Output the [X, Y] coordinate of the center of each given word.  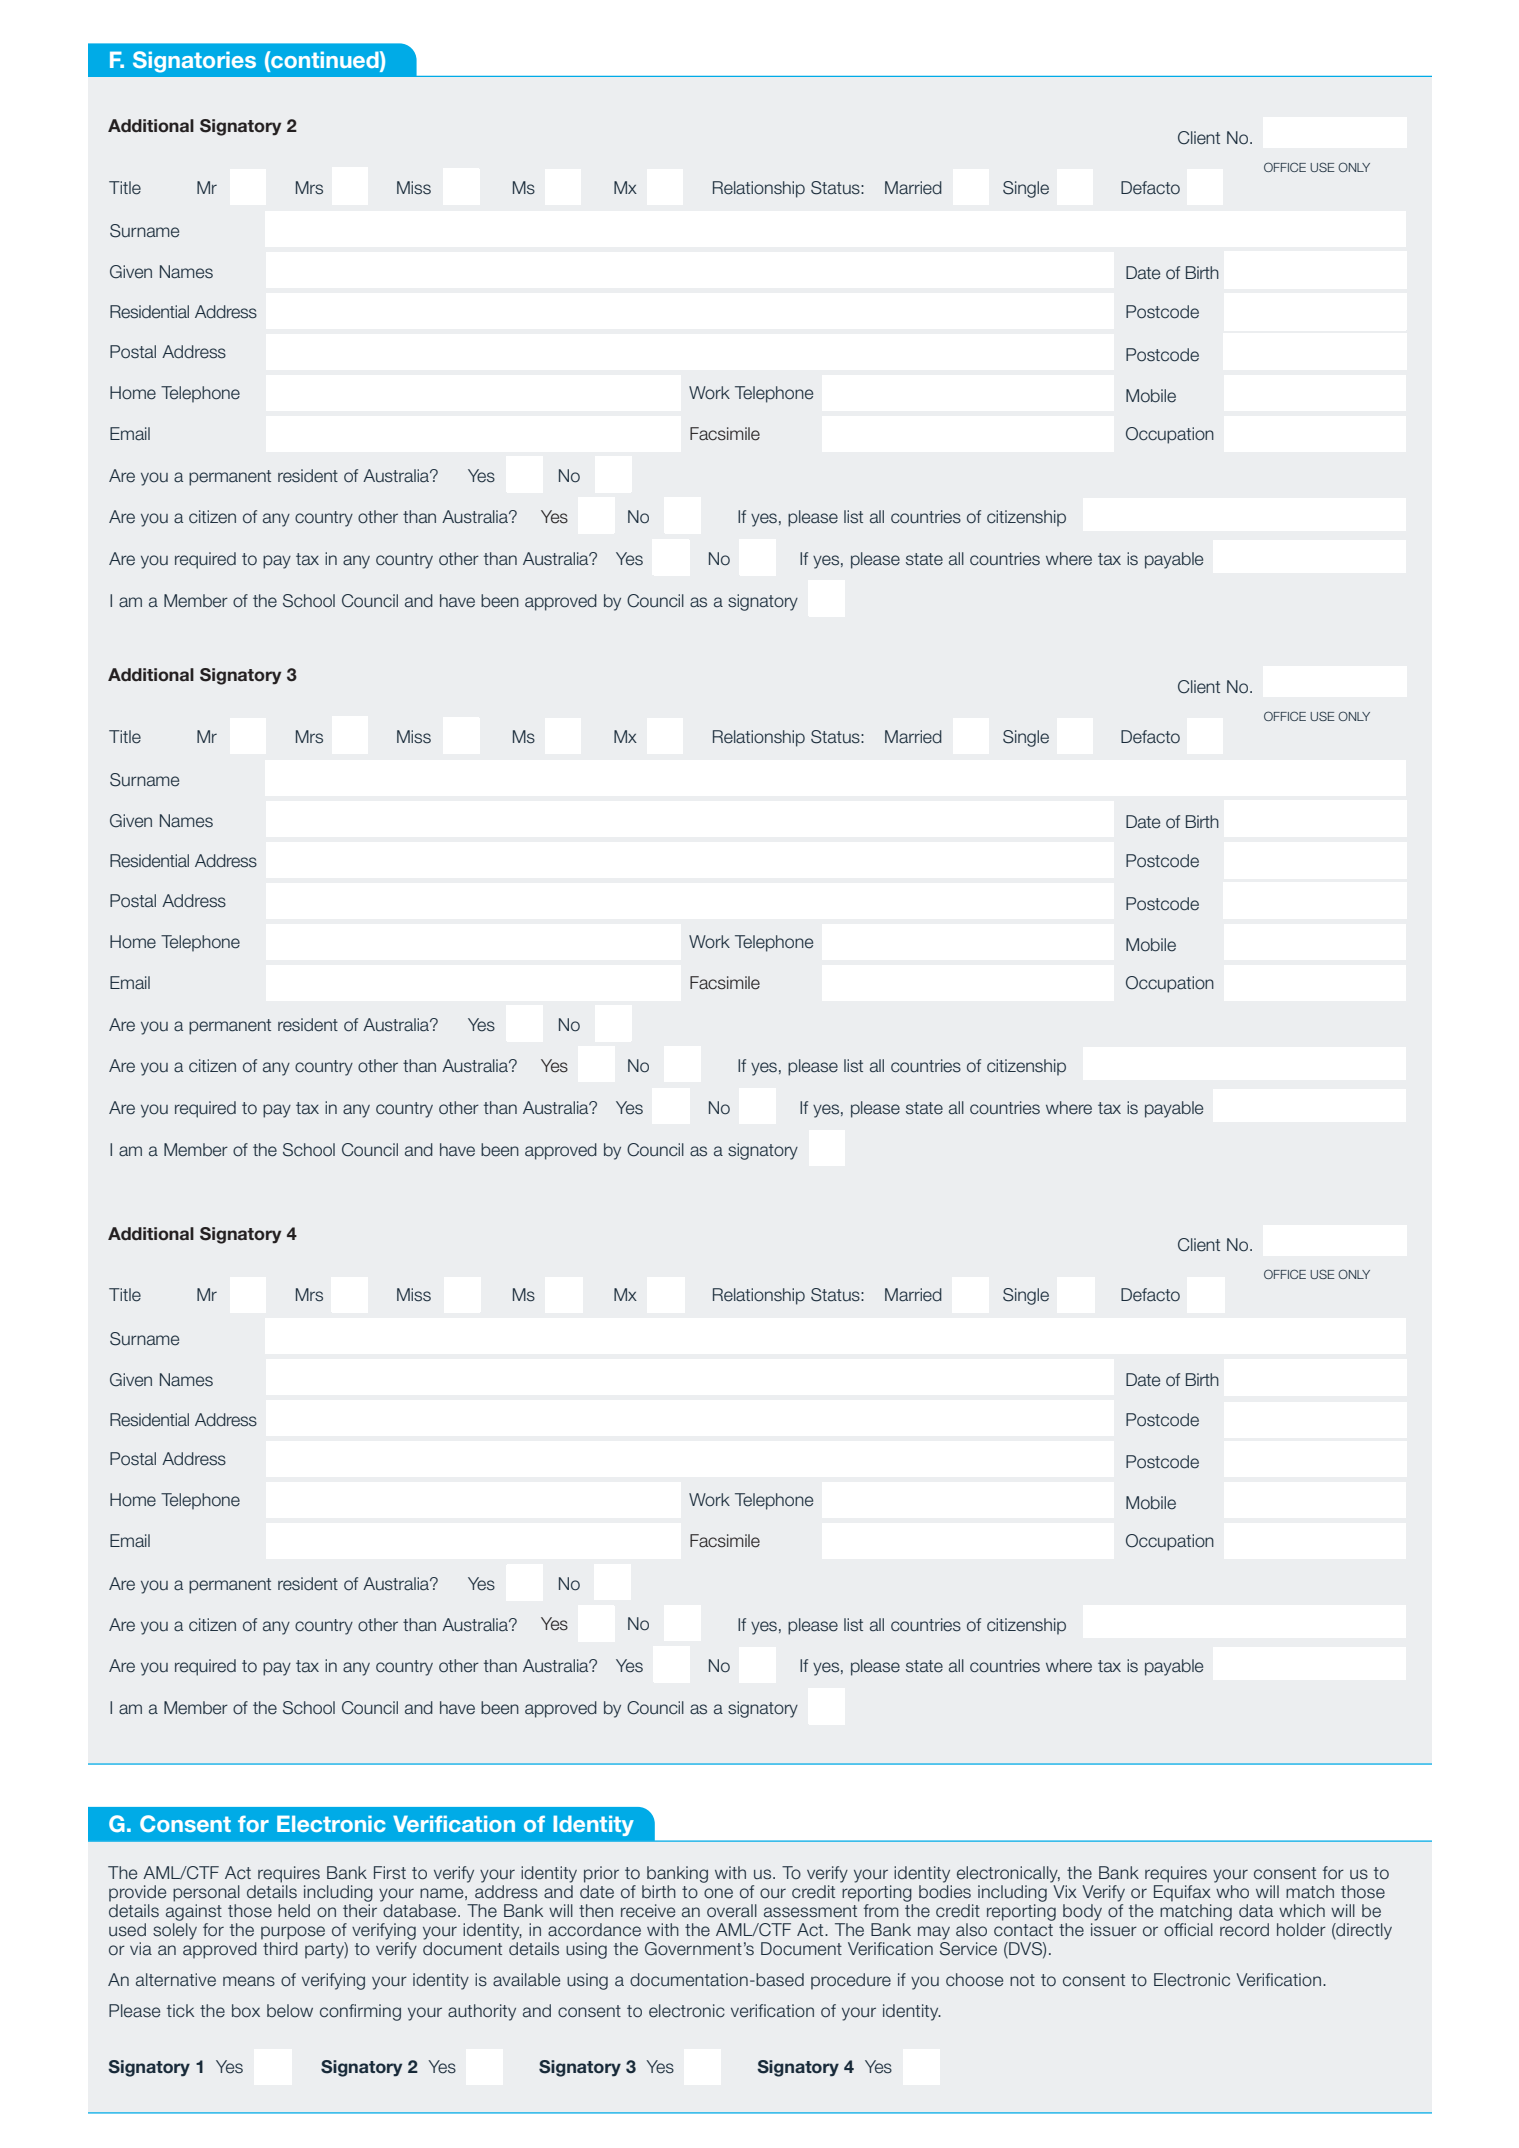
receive [648, 1911]
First [390, 1873]
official [1188, 1929]
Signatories [194, 62]
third [280, 1949]
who [1232, 1892]
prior [601, 1874]
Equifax [1182, 1893]
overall [732, 1911]
